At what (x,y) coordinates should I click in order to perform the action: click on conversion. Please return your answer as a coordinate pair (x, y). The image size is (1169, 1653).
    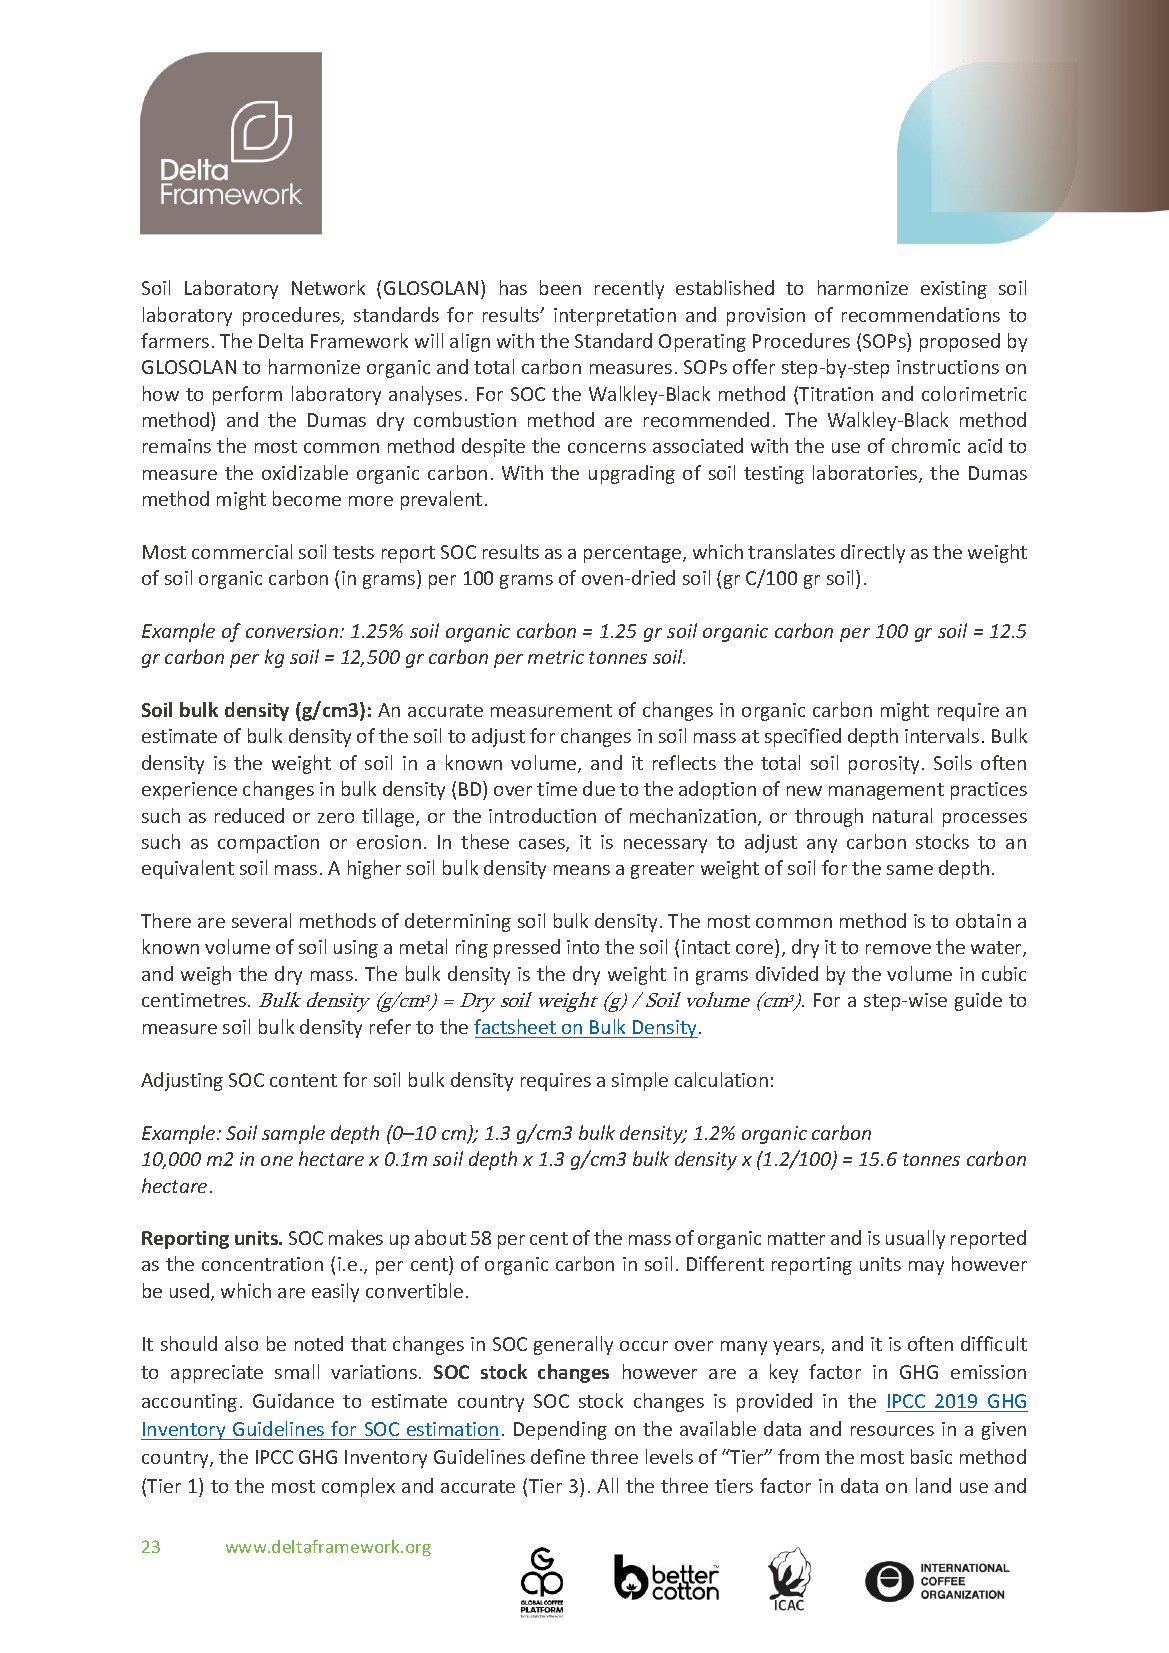
    Looking at the image, I should click on (293, 631).
